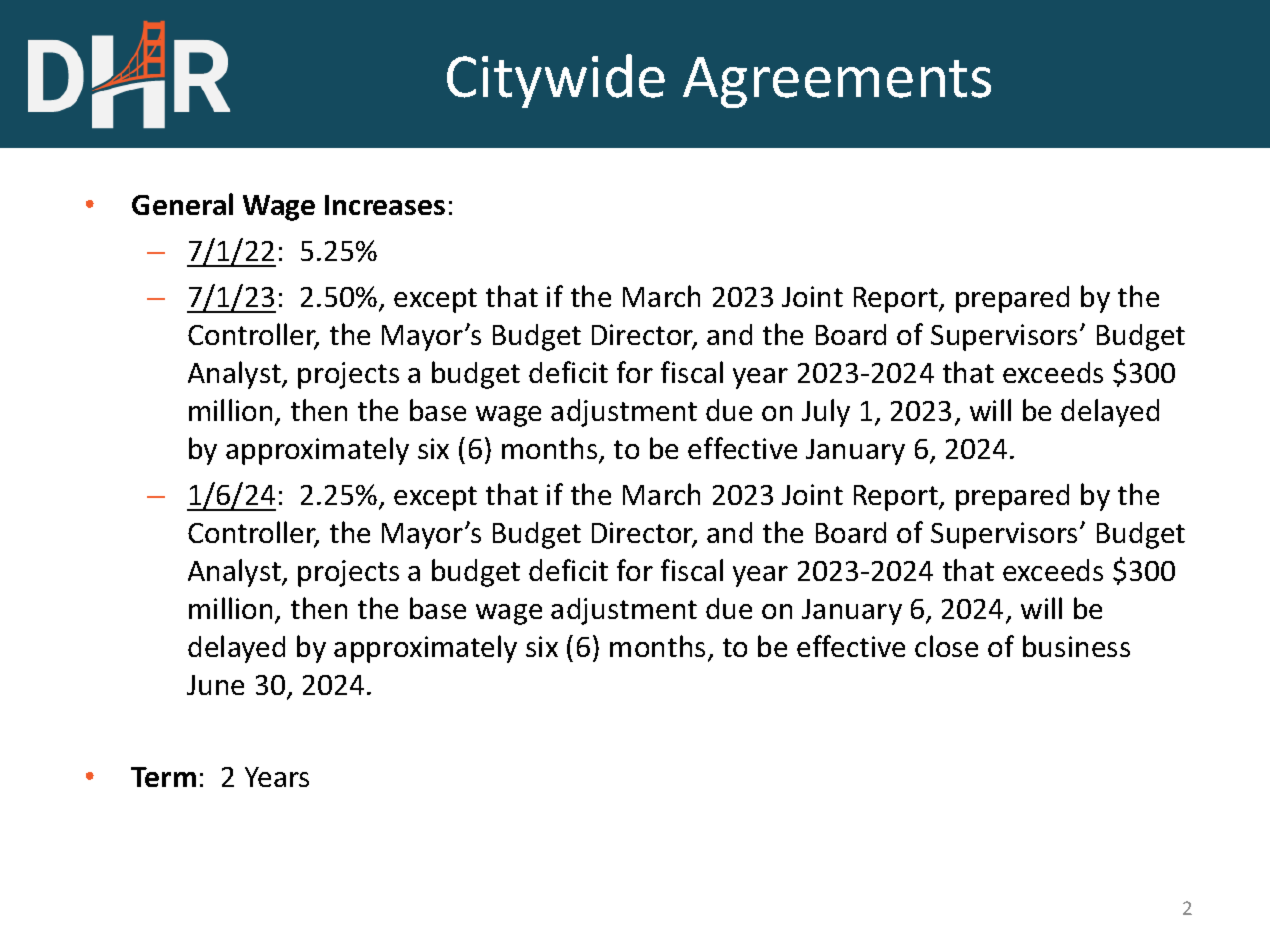 This screenshot has width=1270, height=952. What do you see at coordinates (182, 204) in the screenshot?
I see `General` at bounding box center [182, 204].
